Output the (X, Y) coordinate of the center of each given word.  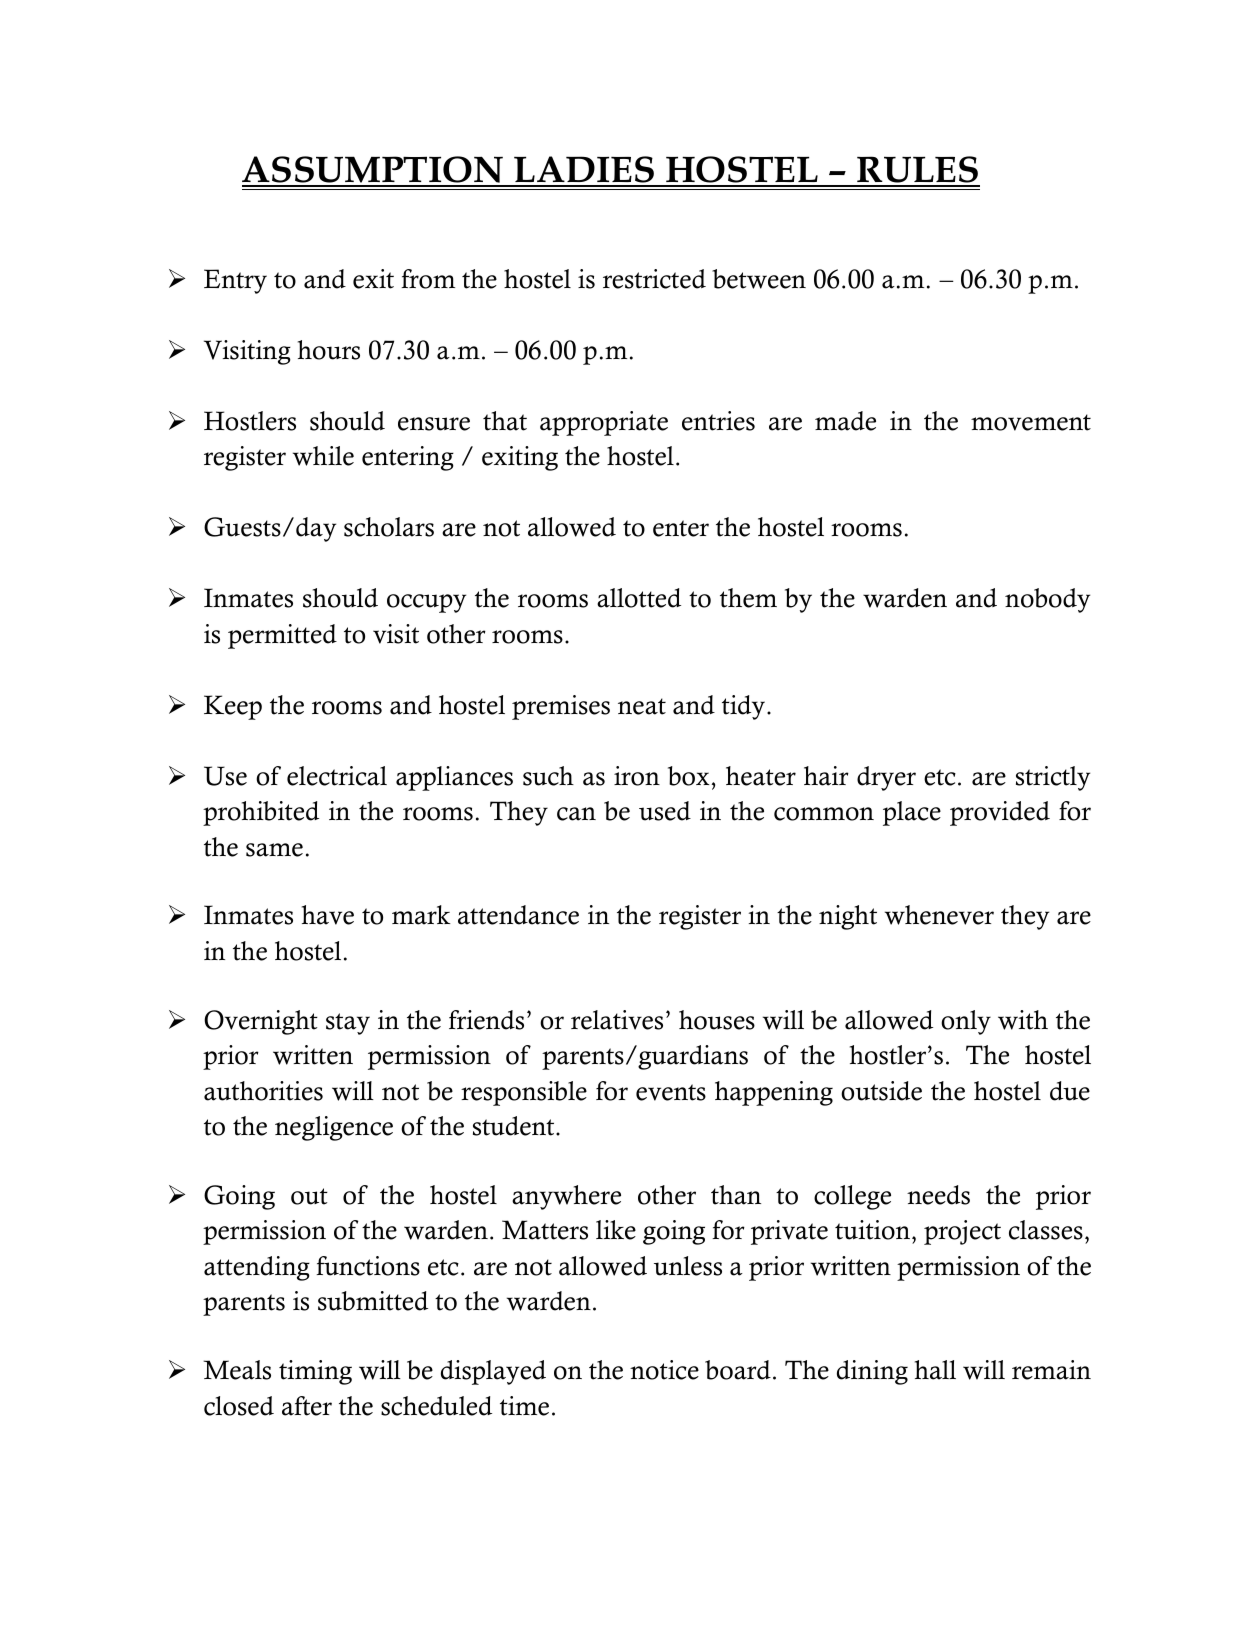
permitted (282, 636)
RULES (917, 171)
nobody (1047, 600)
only (966, 1022)
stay (348, 1024)
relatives (617, 1020)
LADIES (584, 171)
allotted (639, 598)
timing (315, 1372)
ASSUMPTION (374, 171)
